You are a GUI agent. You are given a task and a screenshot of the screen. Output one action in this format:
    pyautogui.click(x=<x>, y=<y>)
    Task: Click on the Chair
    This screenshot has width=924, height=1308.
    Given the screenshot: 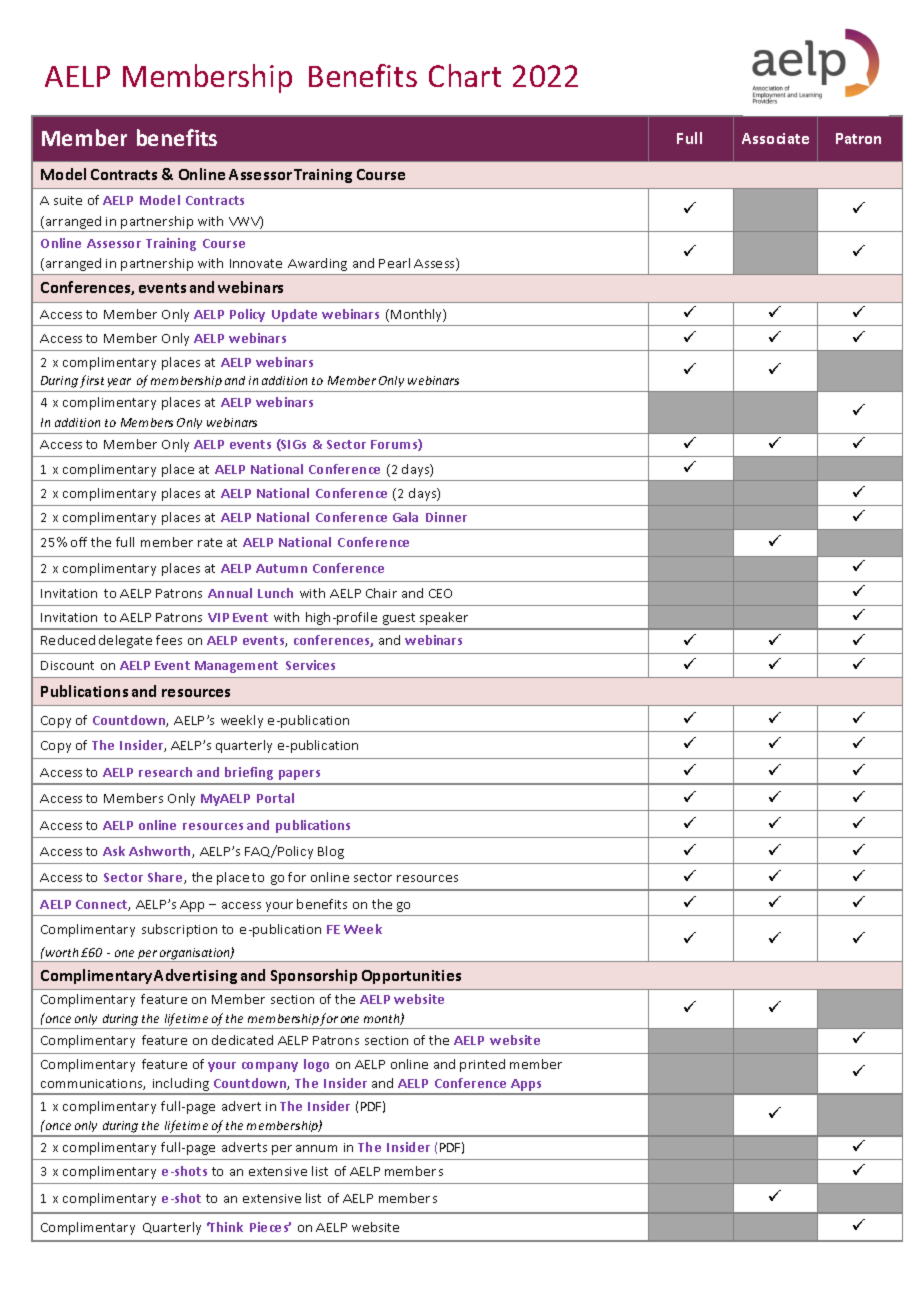 What is the action you would take?
    pyautogui.click(x=381, y=593)
